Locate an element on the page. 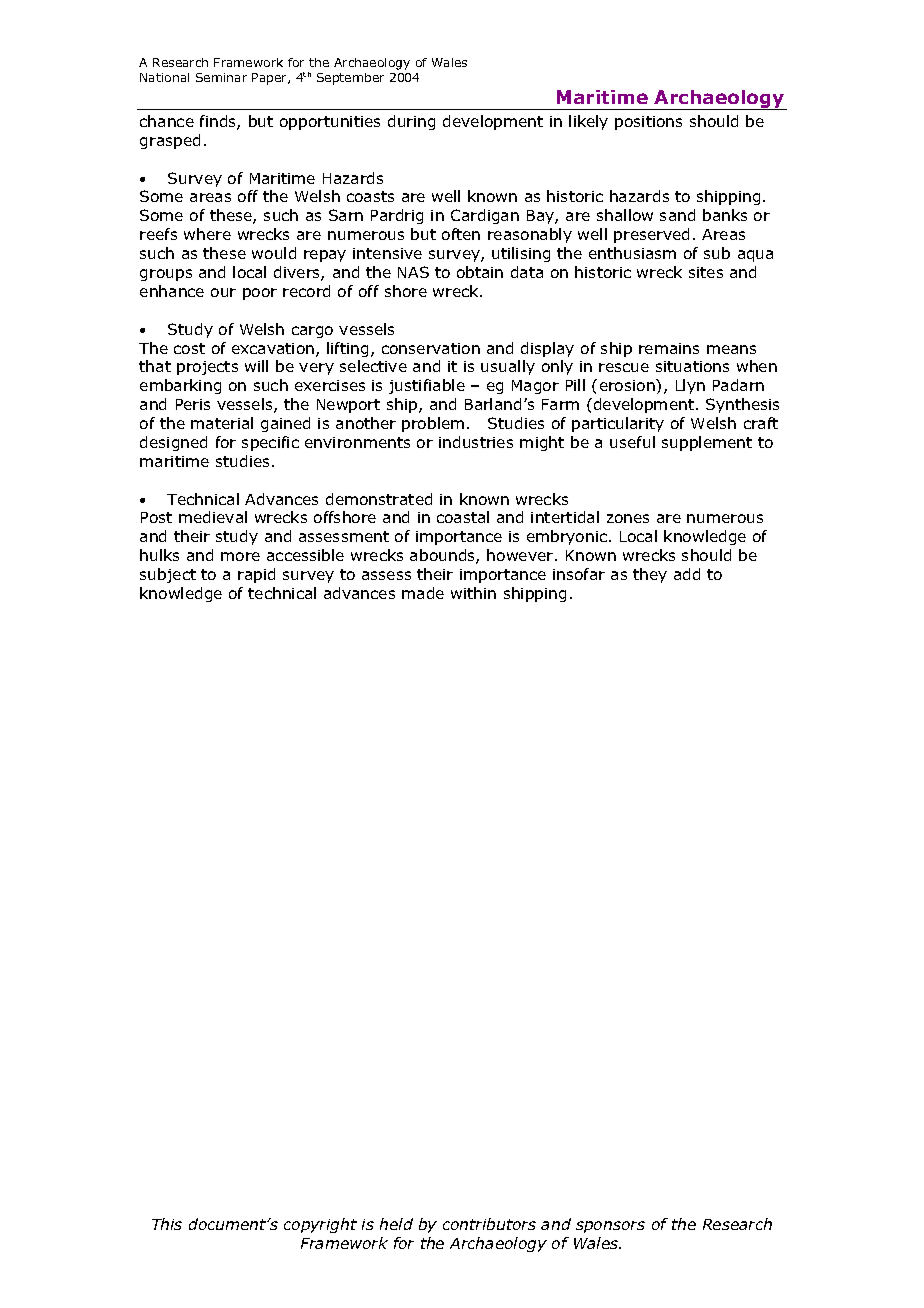  Seminar is located at coordinates (221, 77).
